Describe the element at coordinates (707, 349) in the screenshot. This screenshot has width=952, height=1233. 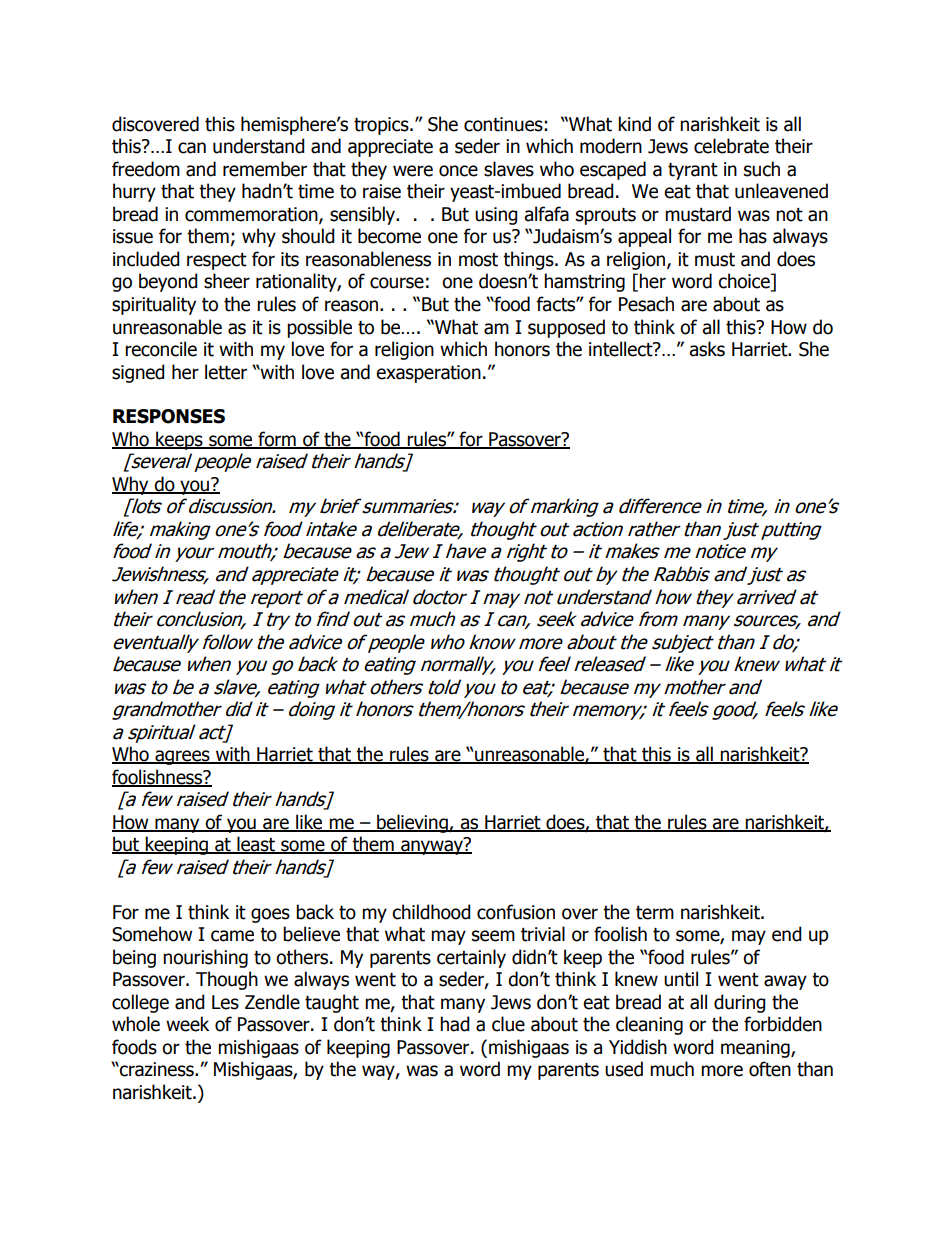
I see `asks` at that location.
